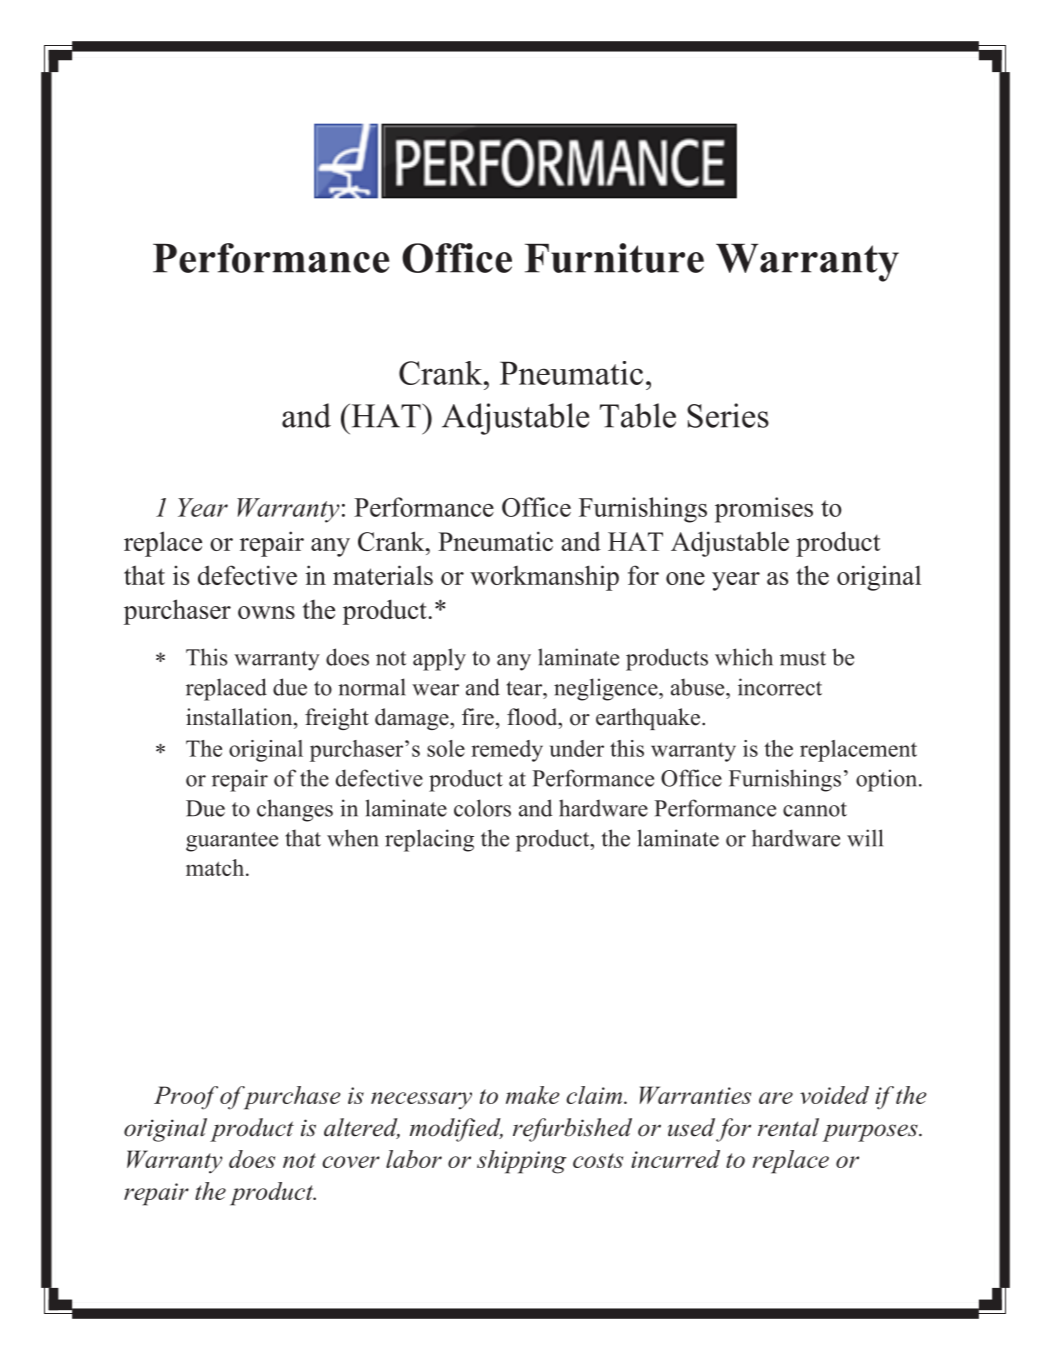 Image resolution: width=1051 pixels, height=1360 pixels. I want to click on Furniture, so click(614, 258).
